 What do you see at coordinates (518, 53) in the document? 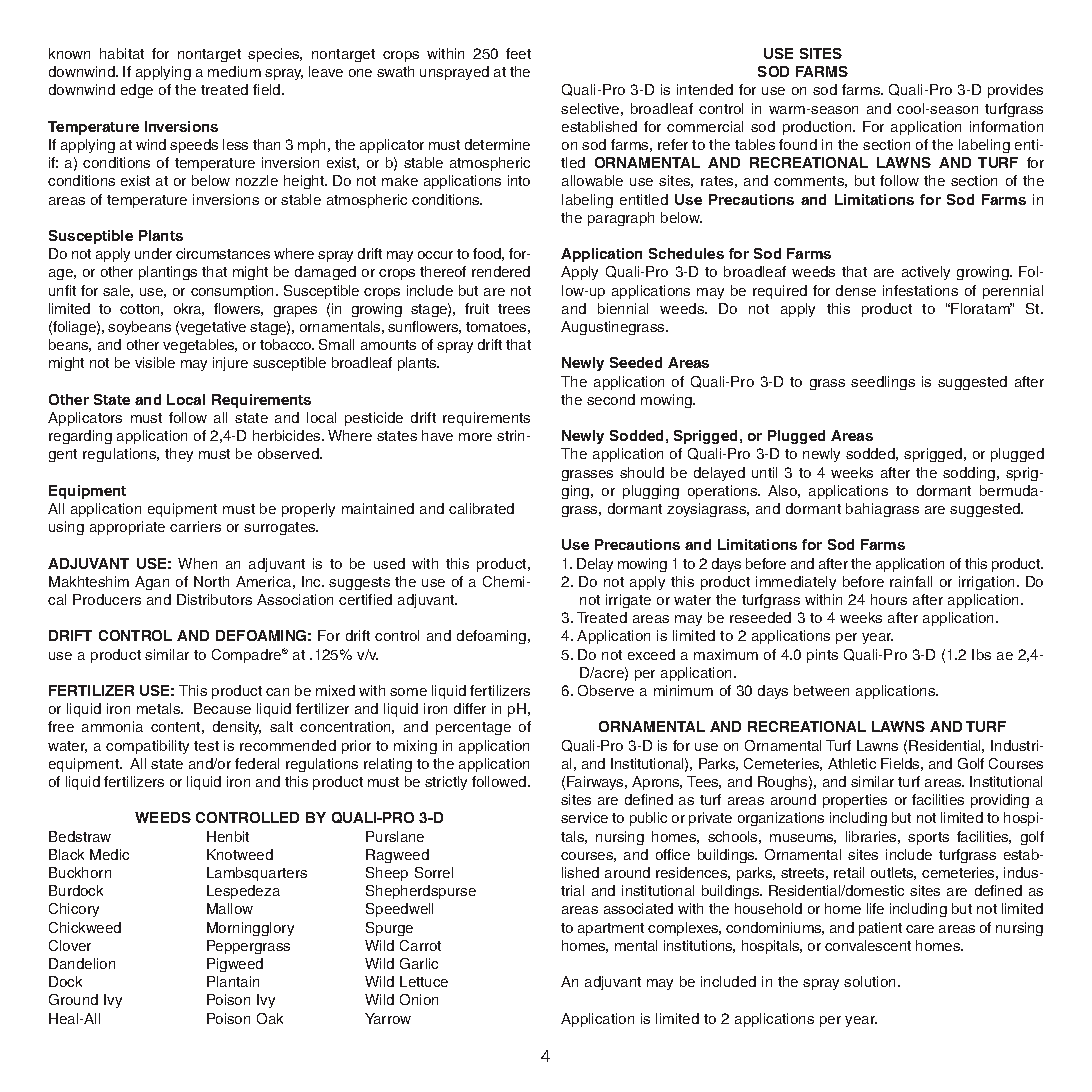
I see `feet` at bounding box center [518, 53].
